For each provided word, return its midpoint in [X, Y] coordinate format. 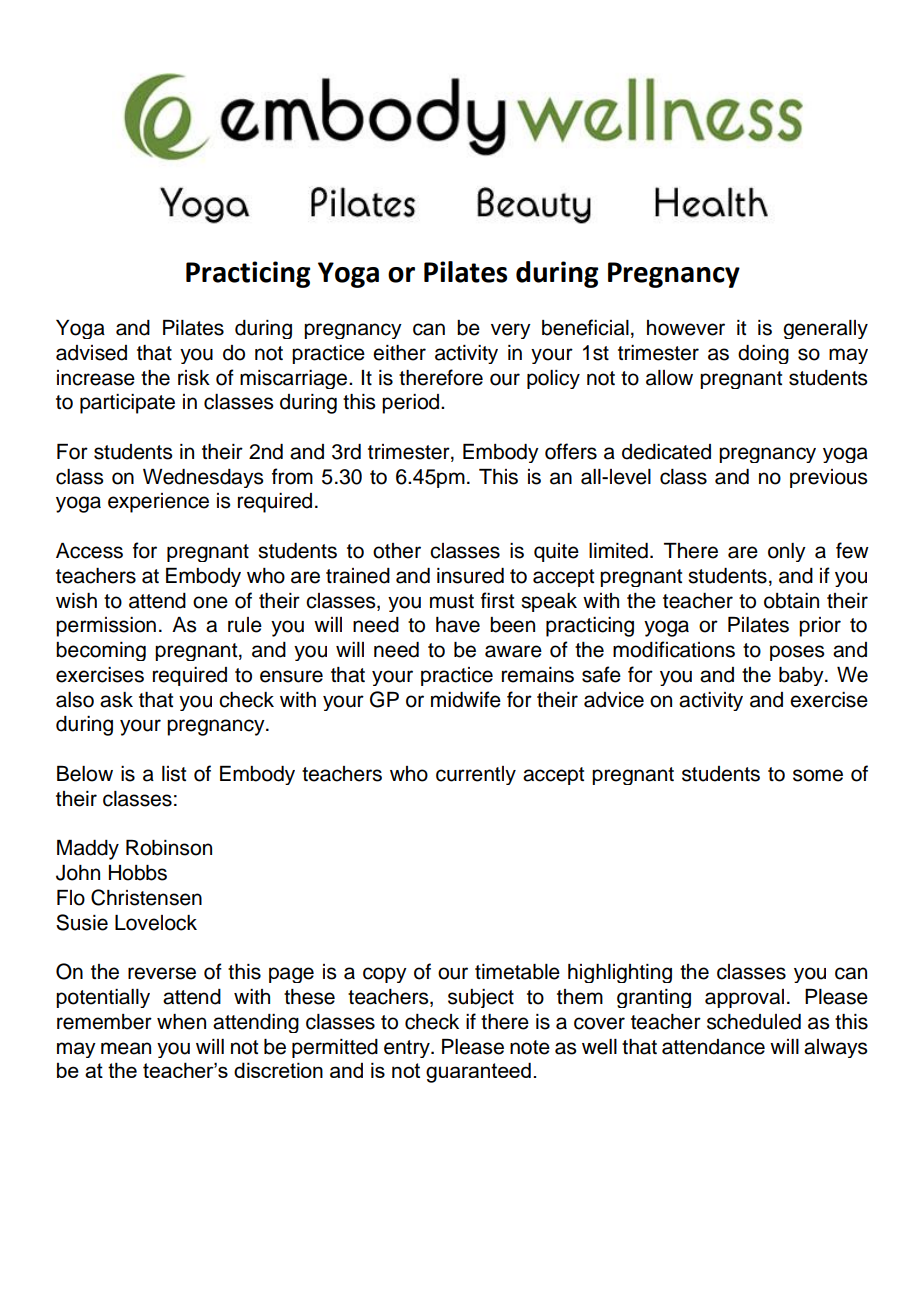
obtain [791, 601]
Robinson [169, 848]
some [818, 775]
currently [476, 775]
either [399, 353]
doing [763, 354]
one [210, 602]
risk [194, 378]
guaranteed [478, 1072]
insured [470, 576]
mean [126, 1048]
